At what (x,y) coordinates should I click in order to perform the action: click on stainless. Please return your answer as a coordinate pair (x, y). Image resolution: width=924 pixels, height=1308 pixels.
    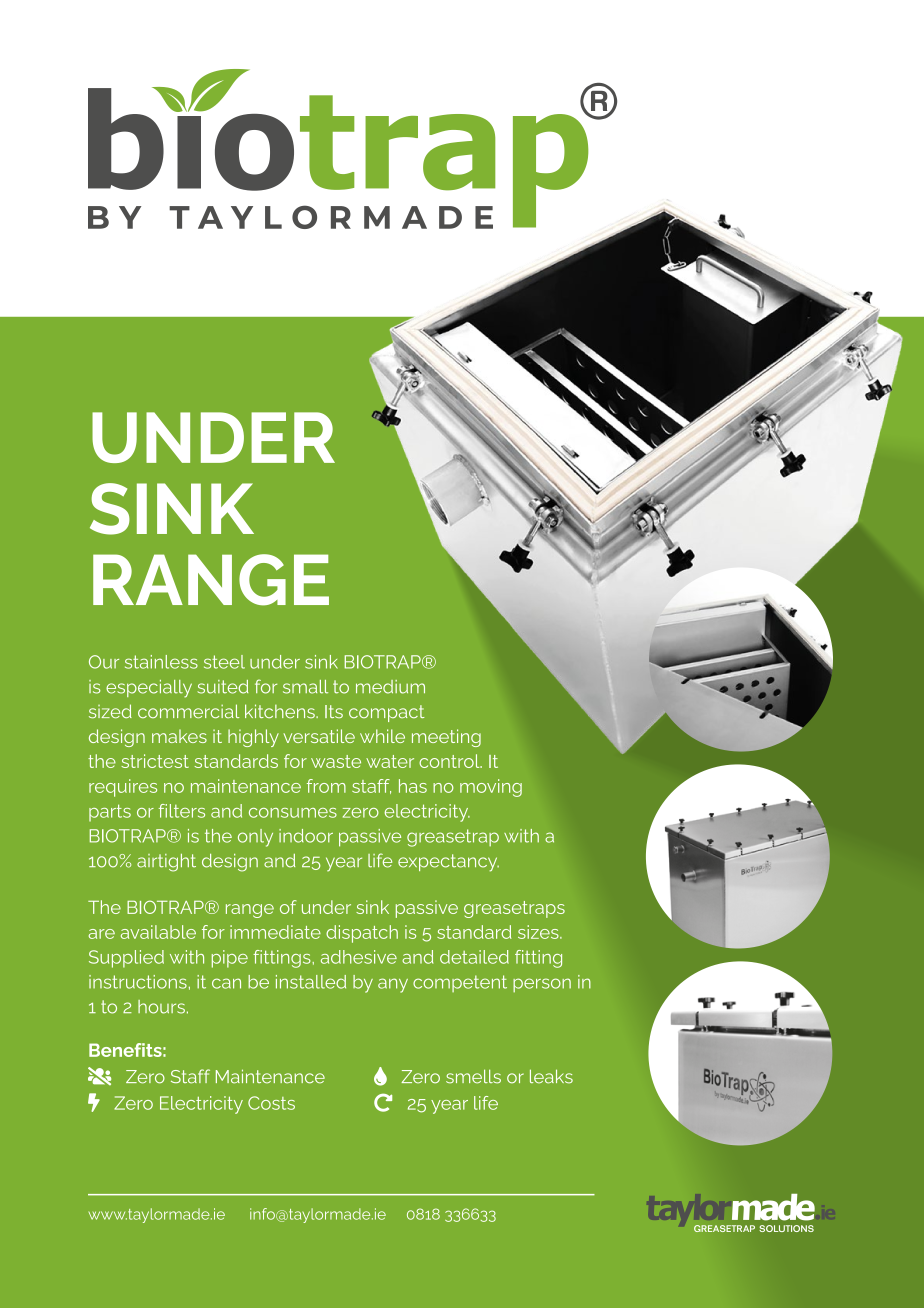
    Looking at the image, I should click on (161, 662).
